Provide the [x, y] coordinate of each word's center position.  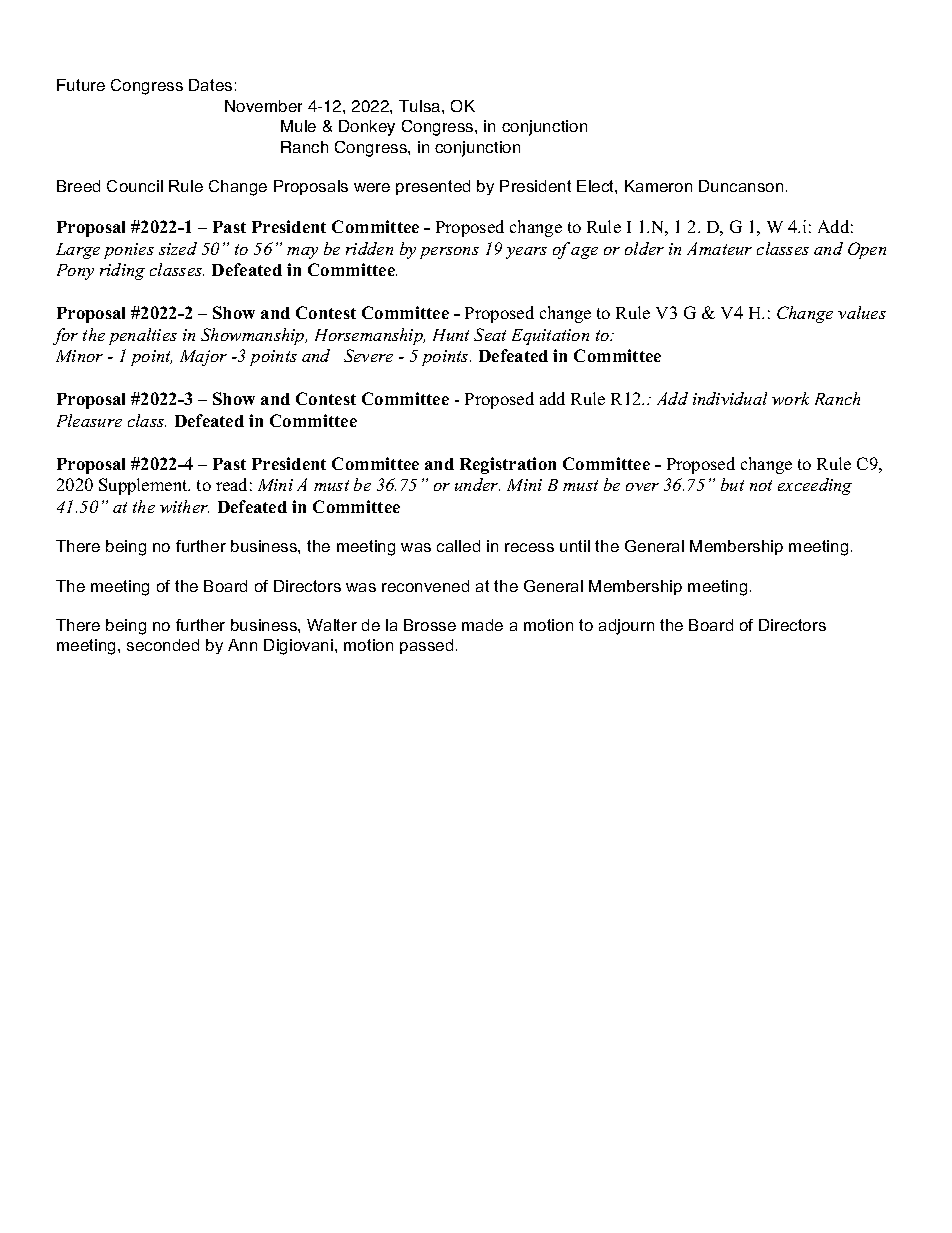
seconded [163, 645]
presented [433, 187]
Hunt [451, 335]
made [482, 625]
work [790, 398]
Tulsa [421, 106]
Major [203, 358]
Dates [210, 85]
